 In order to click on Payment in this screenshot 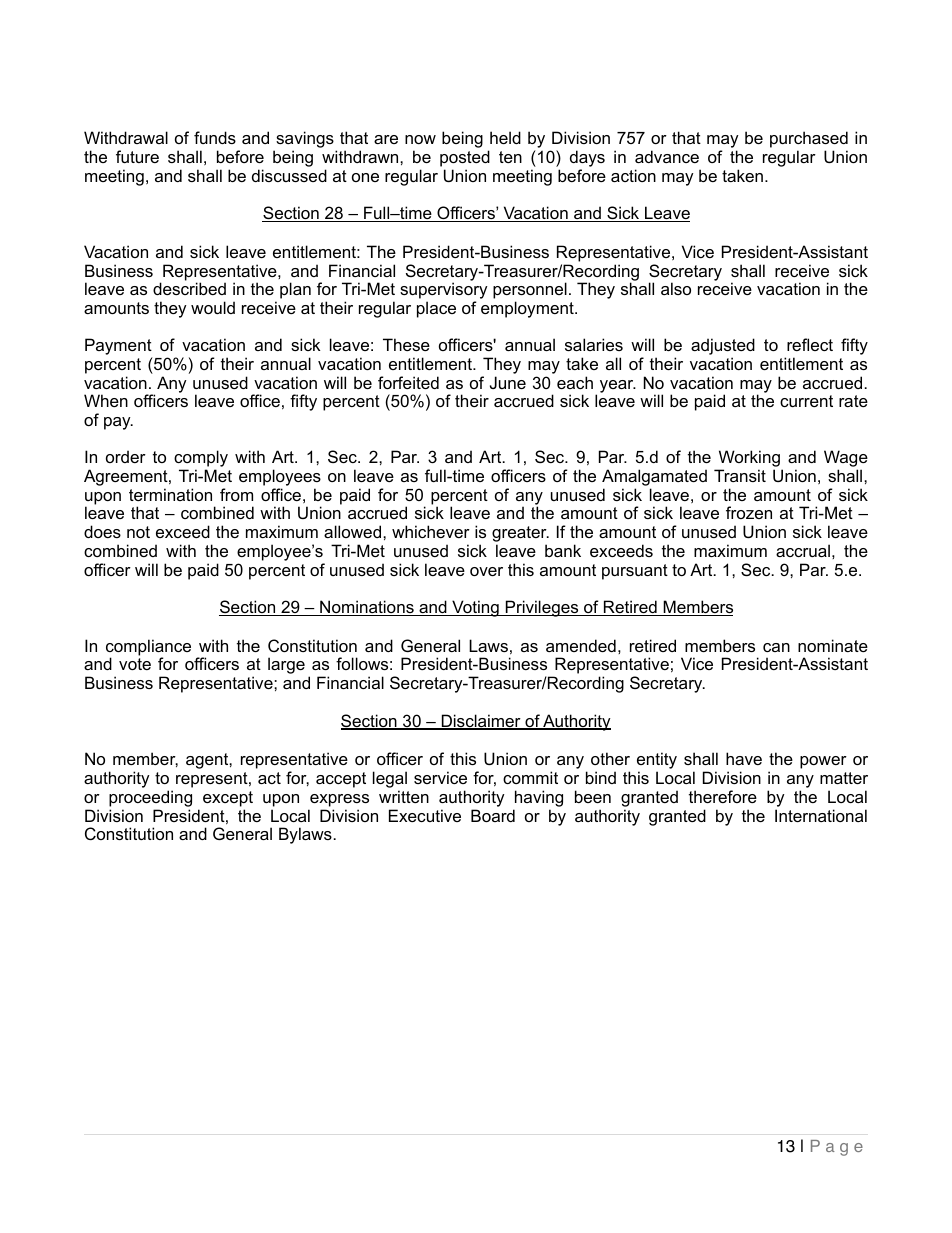, I will do `click(119, 348)`.
